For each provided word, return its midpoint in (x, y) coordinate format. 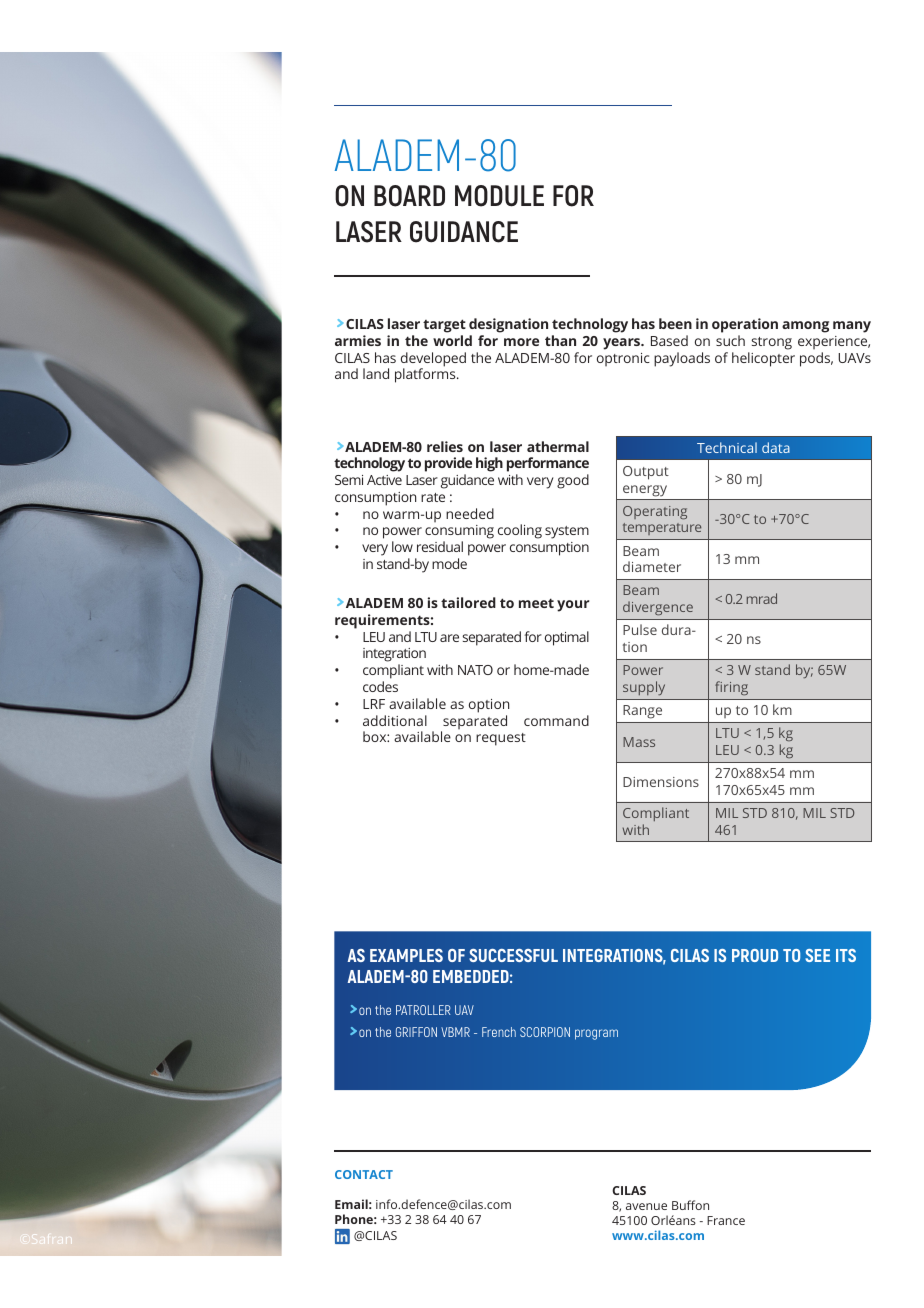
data (776, 447)
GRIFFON (416, 1032)
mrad (762, 598)
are (449, 638)
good (573, 481)
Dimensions (661, 782)
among (805, 327)
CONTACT (364, 1174)
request (501, 739)
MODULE (499, 196)
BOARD (409, 196)
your (573, 606)
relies (445, 446)
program (596, 1034)
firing (731, 688)
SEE (817, 955)
